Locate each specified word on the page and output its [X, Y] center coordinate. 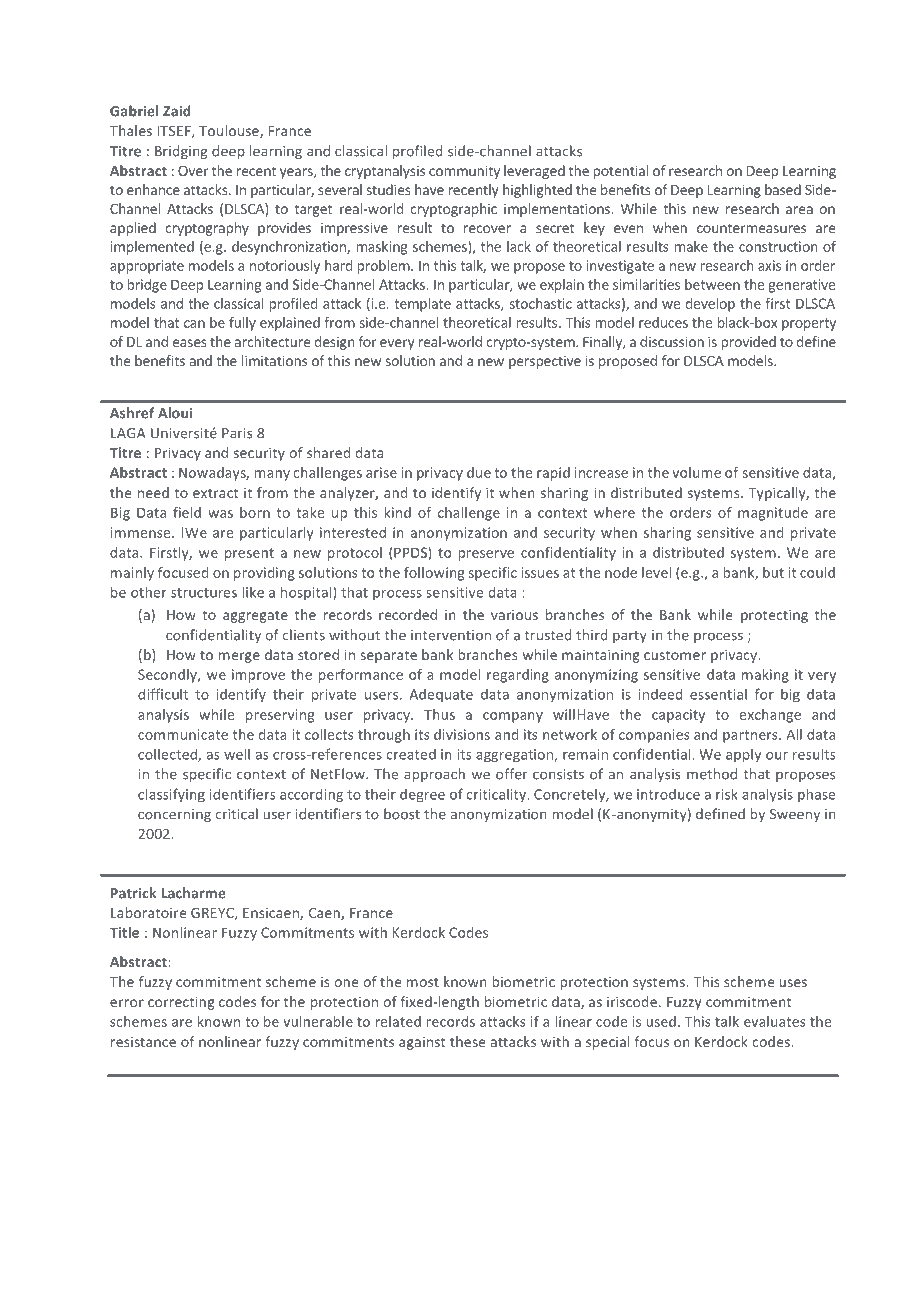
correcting [181, 1003]
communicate [183, 734]
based [783, 189]
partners [751, 736]
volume [696, 472]
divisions [462, 734]
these [467, 1041]
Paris [237, 433]
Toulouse [230, 131]
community [464, 172]
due [479, 472]
